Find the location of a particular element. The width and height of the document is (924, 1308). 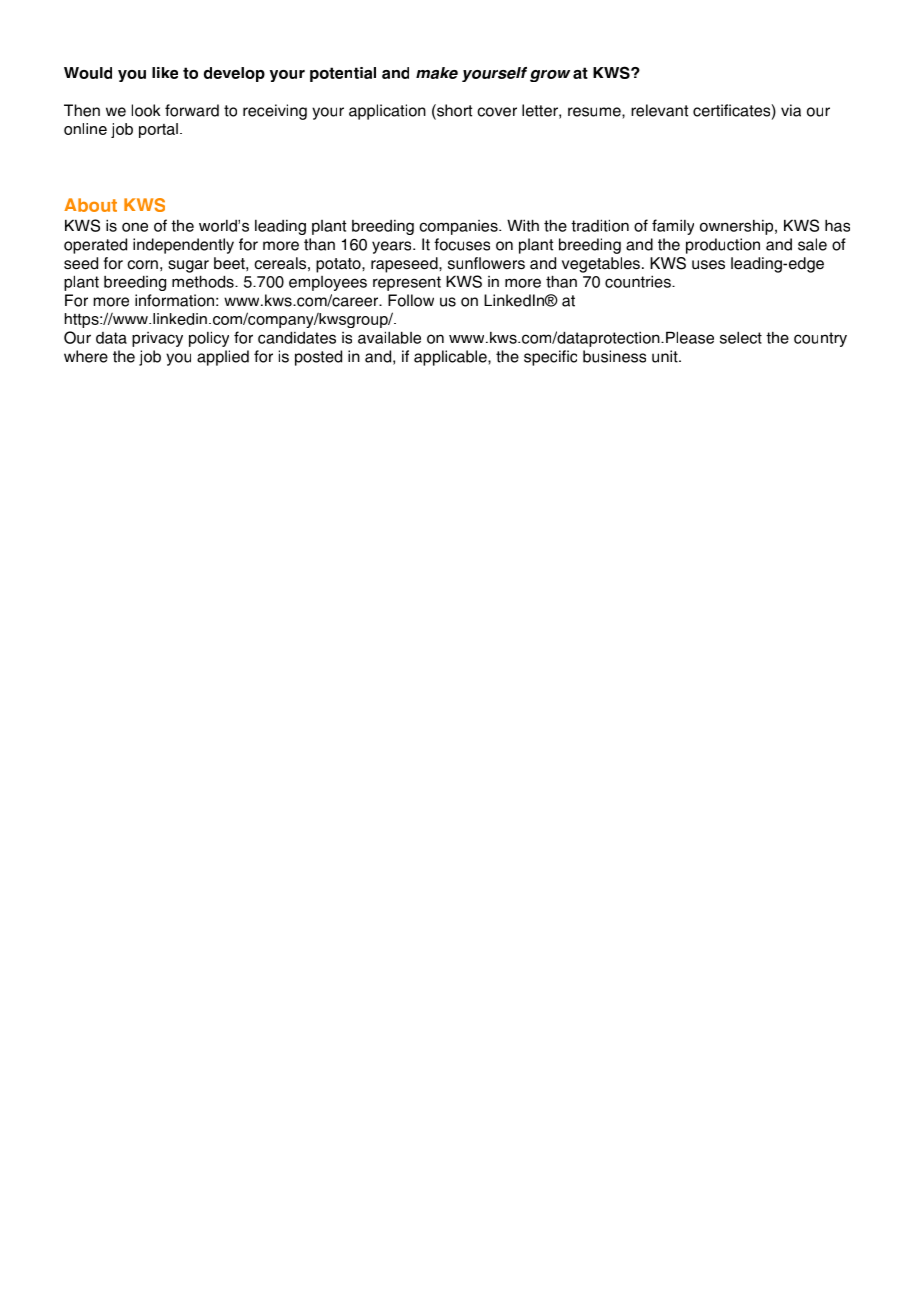

like is located at coordinates (165, 73).
